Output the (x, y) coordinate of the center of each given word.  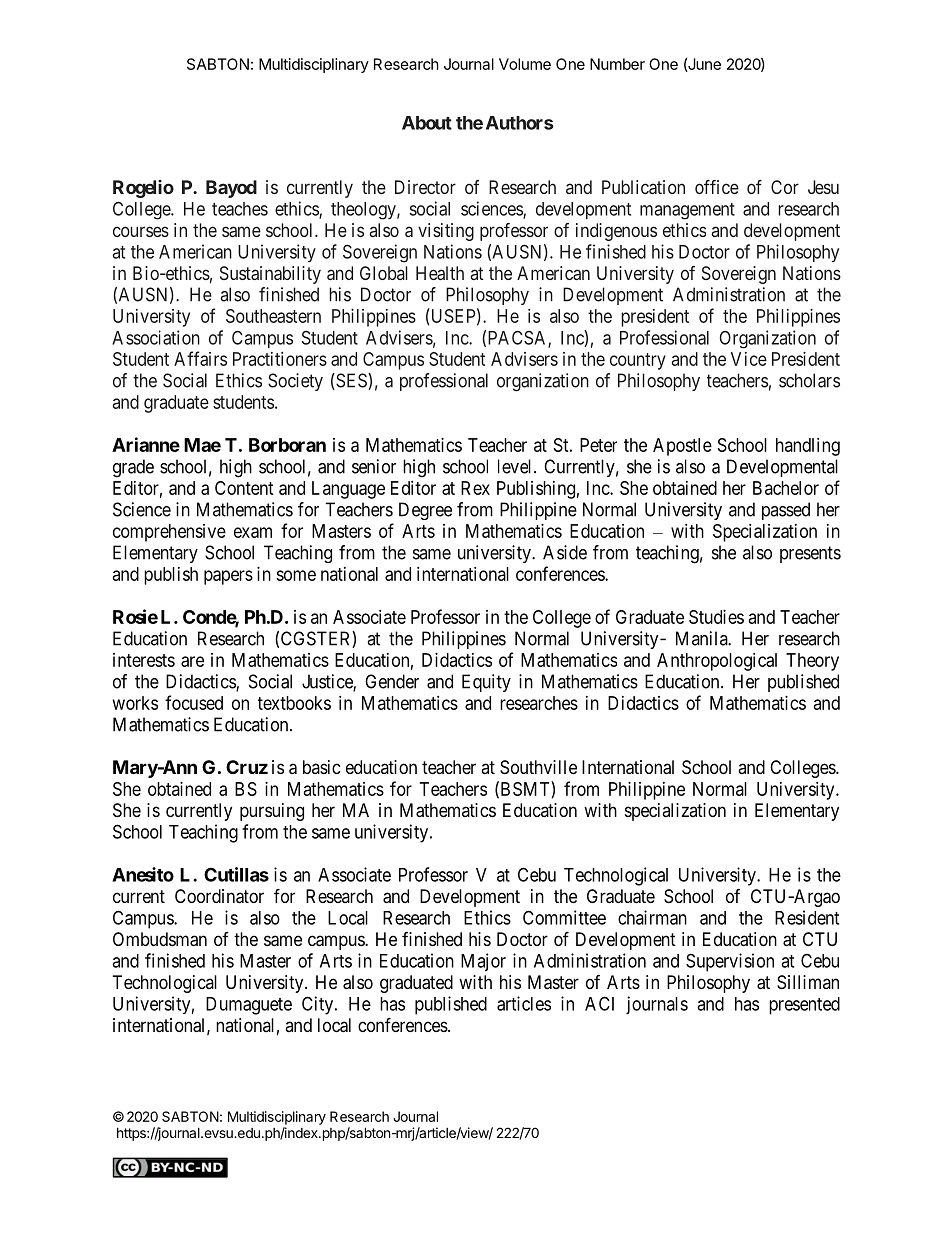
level (516, 466)
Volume (525, 64)
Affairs (200, 358)
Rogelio (143, 189)
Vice (749, 359)
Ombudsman (160, 939)
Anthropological (717, 662)
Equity (486, 683)
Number (617, 64)
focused (194, 702)
